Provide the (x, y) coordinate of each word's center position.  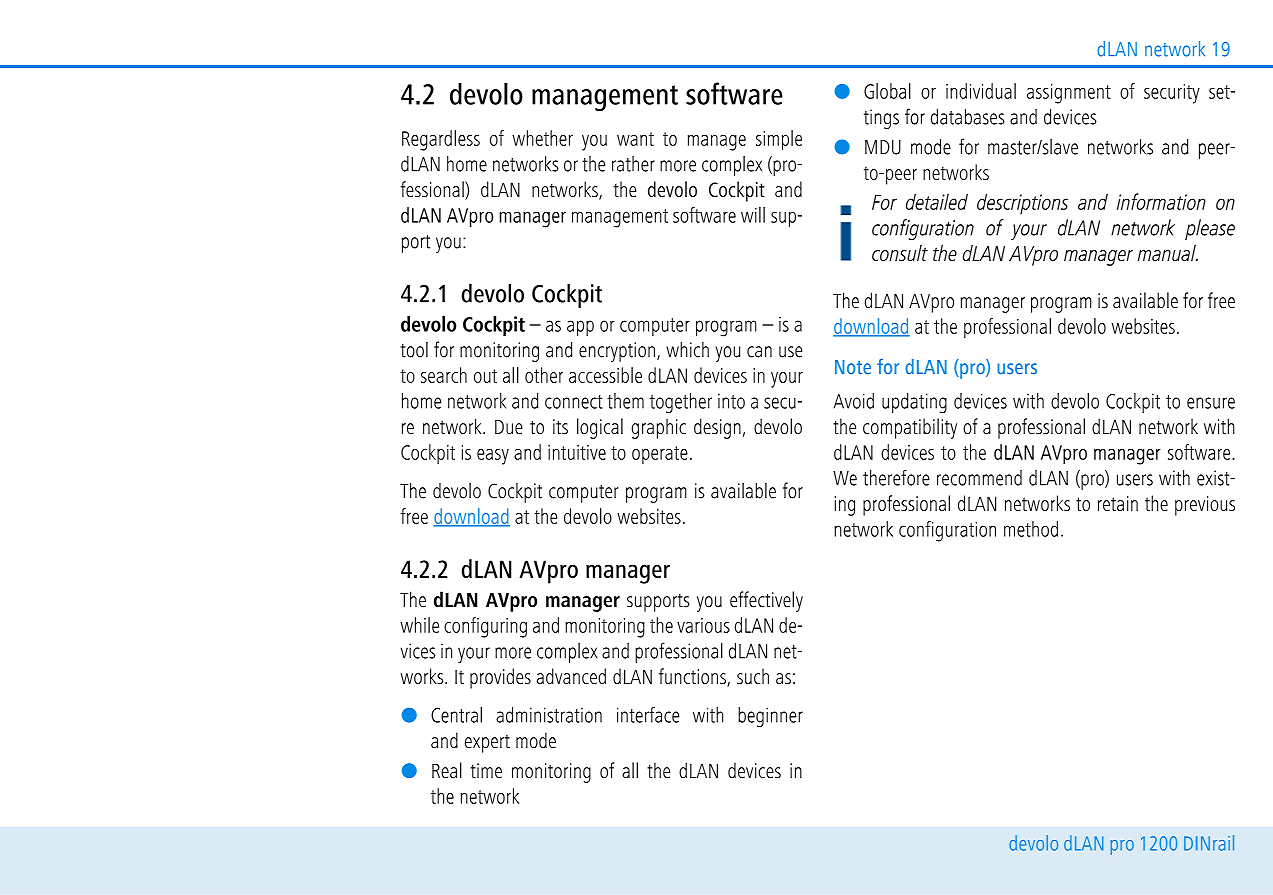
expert (487, 744)
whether (542, 138)
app (580, 328)
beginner (770, 717)
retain (1118, 503)
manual (1168, 253)
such (753, 676)
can (759, 352)
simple (779, 140)
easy (493, 457)
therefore (896, 477)
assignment (1069, 94)
